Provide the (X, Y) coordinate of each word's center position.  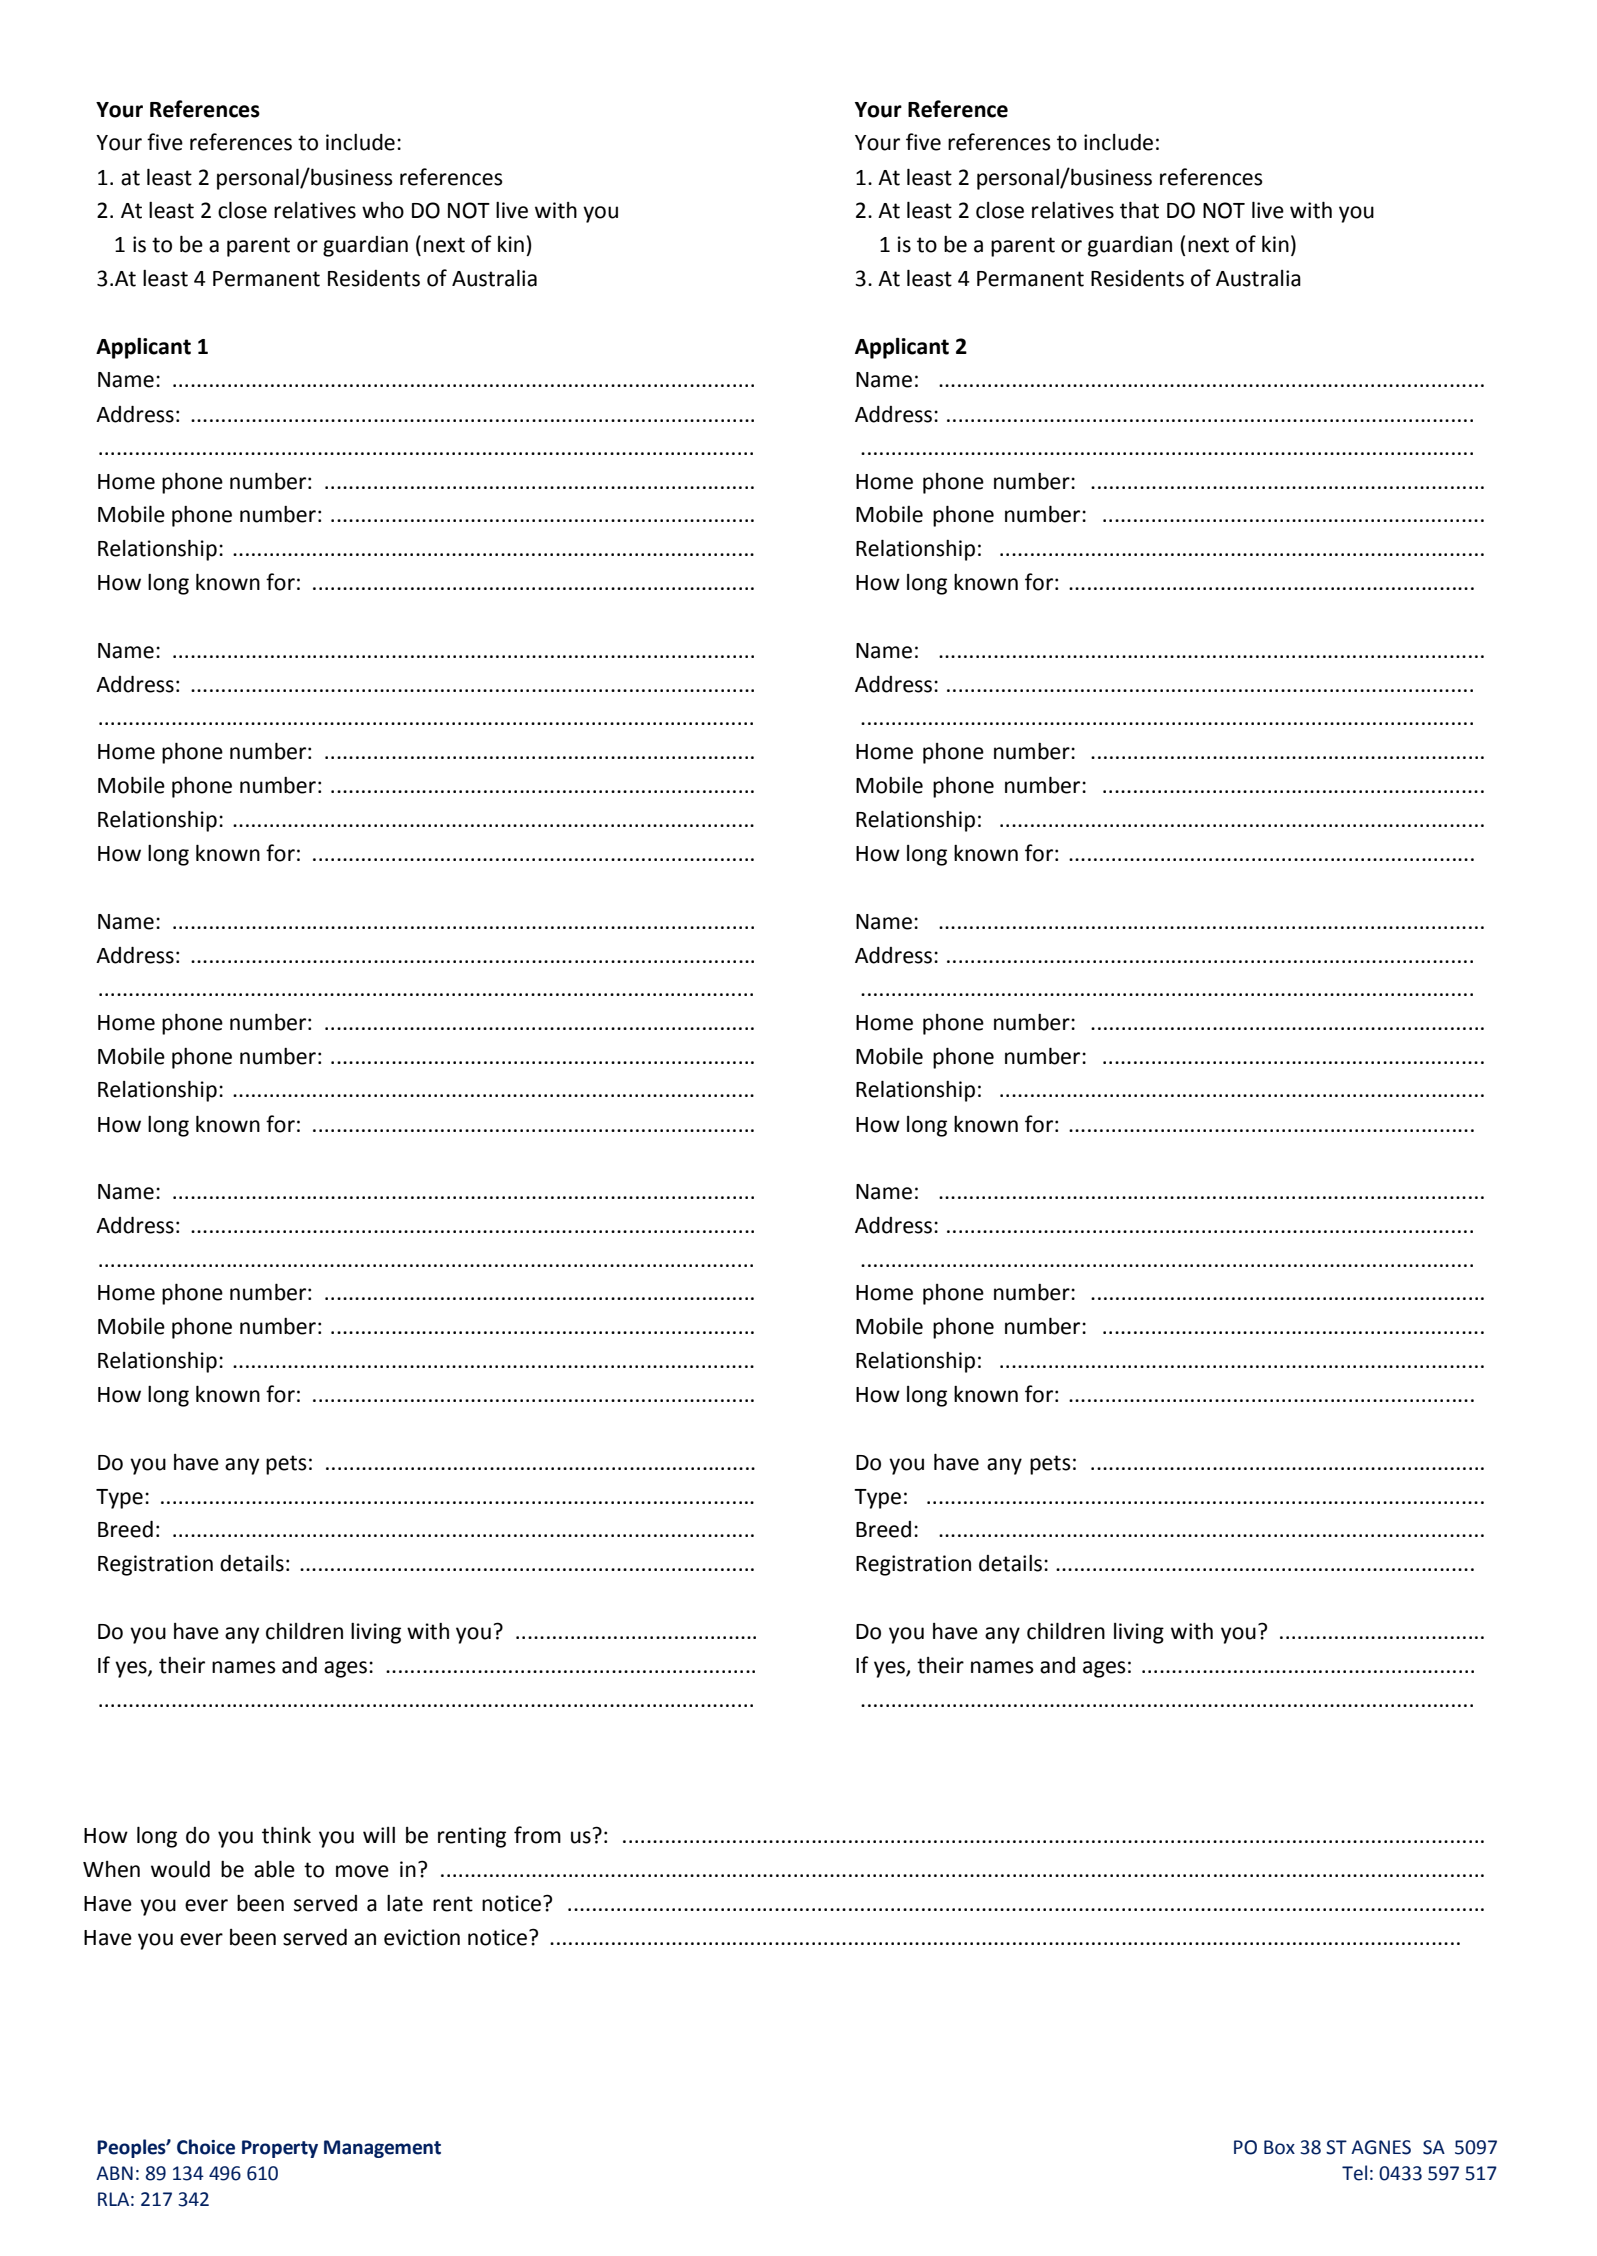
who (383, 210)
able (274, 1869)
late (405, 1903)
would (180, 1869)
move (362, 1871)
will (379, 1835)
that (1139, 210)
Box (1279, 2147)
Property (280, 2149)
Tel (1354, 2173)
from (537, 1835)
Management (382, 2149)
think (286, 1835)
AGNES (1381, 2147)
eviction (422, 1937)
